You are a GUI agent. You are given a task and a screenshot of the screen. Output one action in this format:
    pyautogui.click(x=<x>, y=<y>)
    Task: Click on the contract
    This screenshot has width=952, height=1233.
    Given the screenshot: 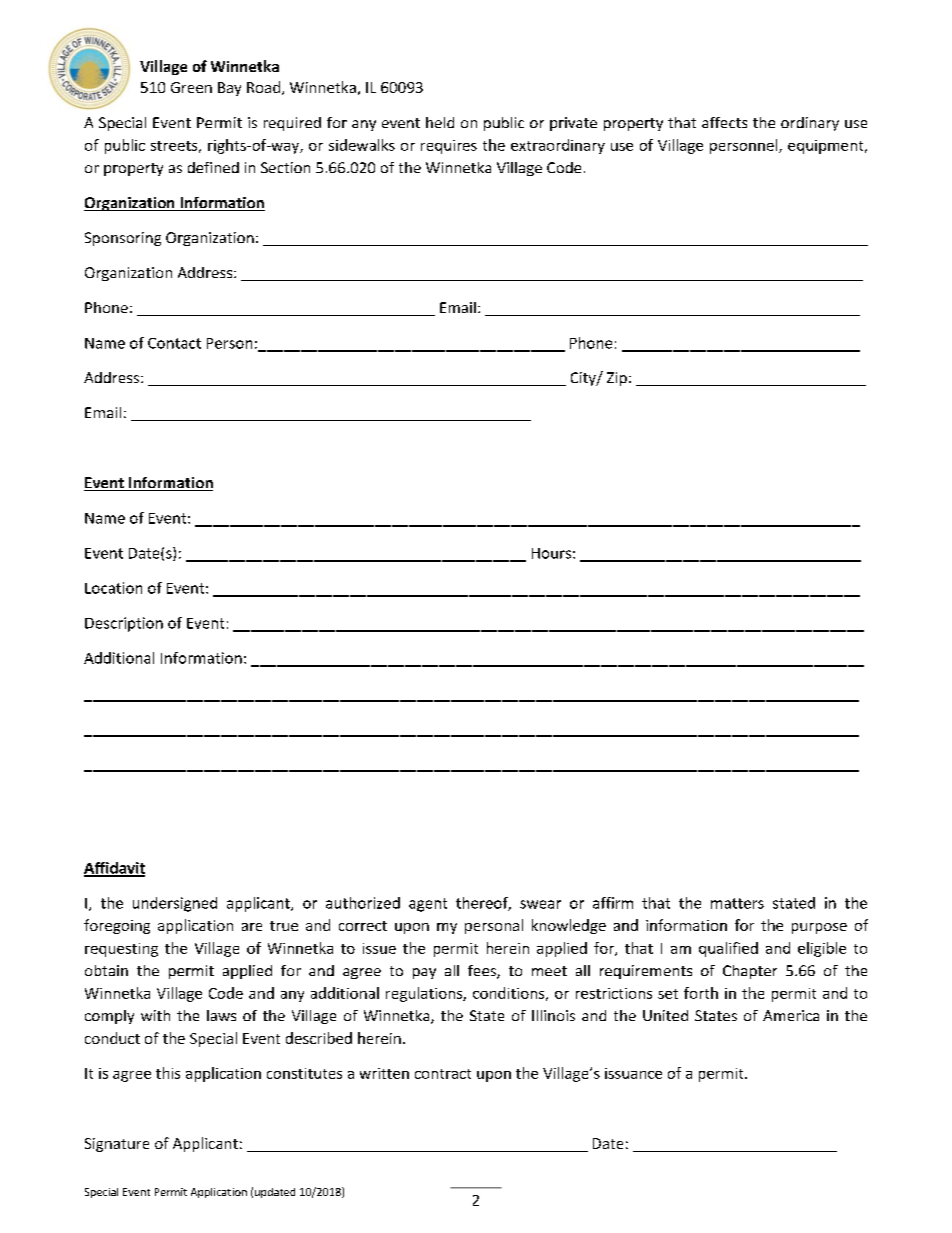 What is the action you would take?
    pyautogui.click(x=443, y=1074)
